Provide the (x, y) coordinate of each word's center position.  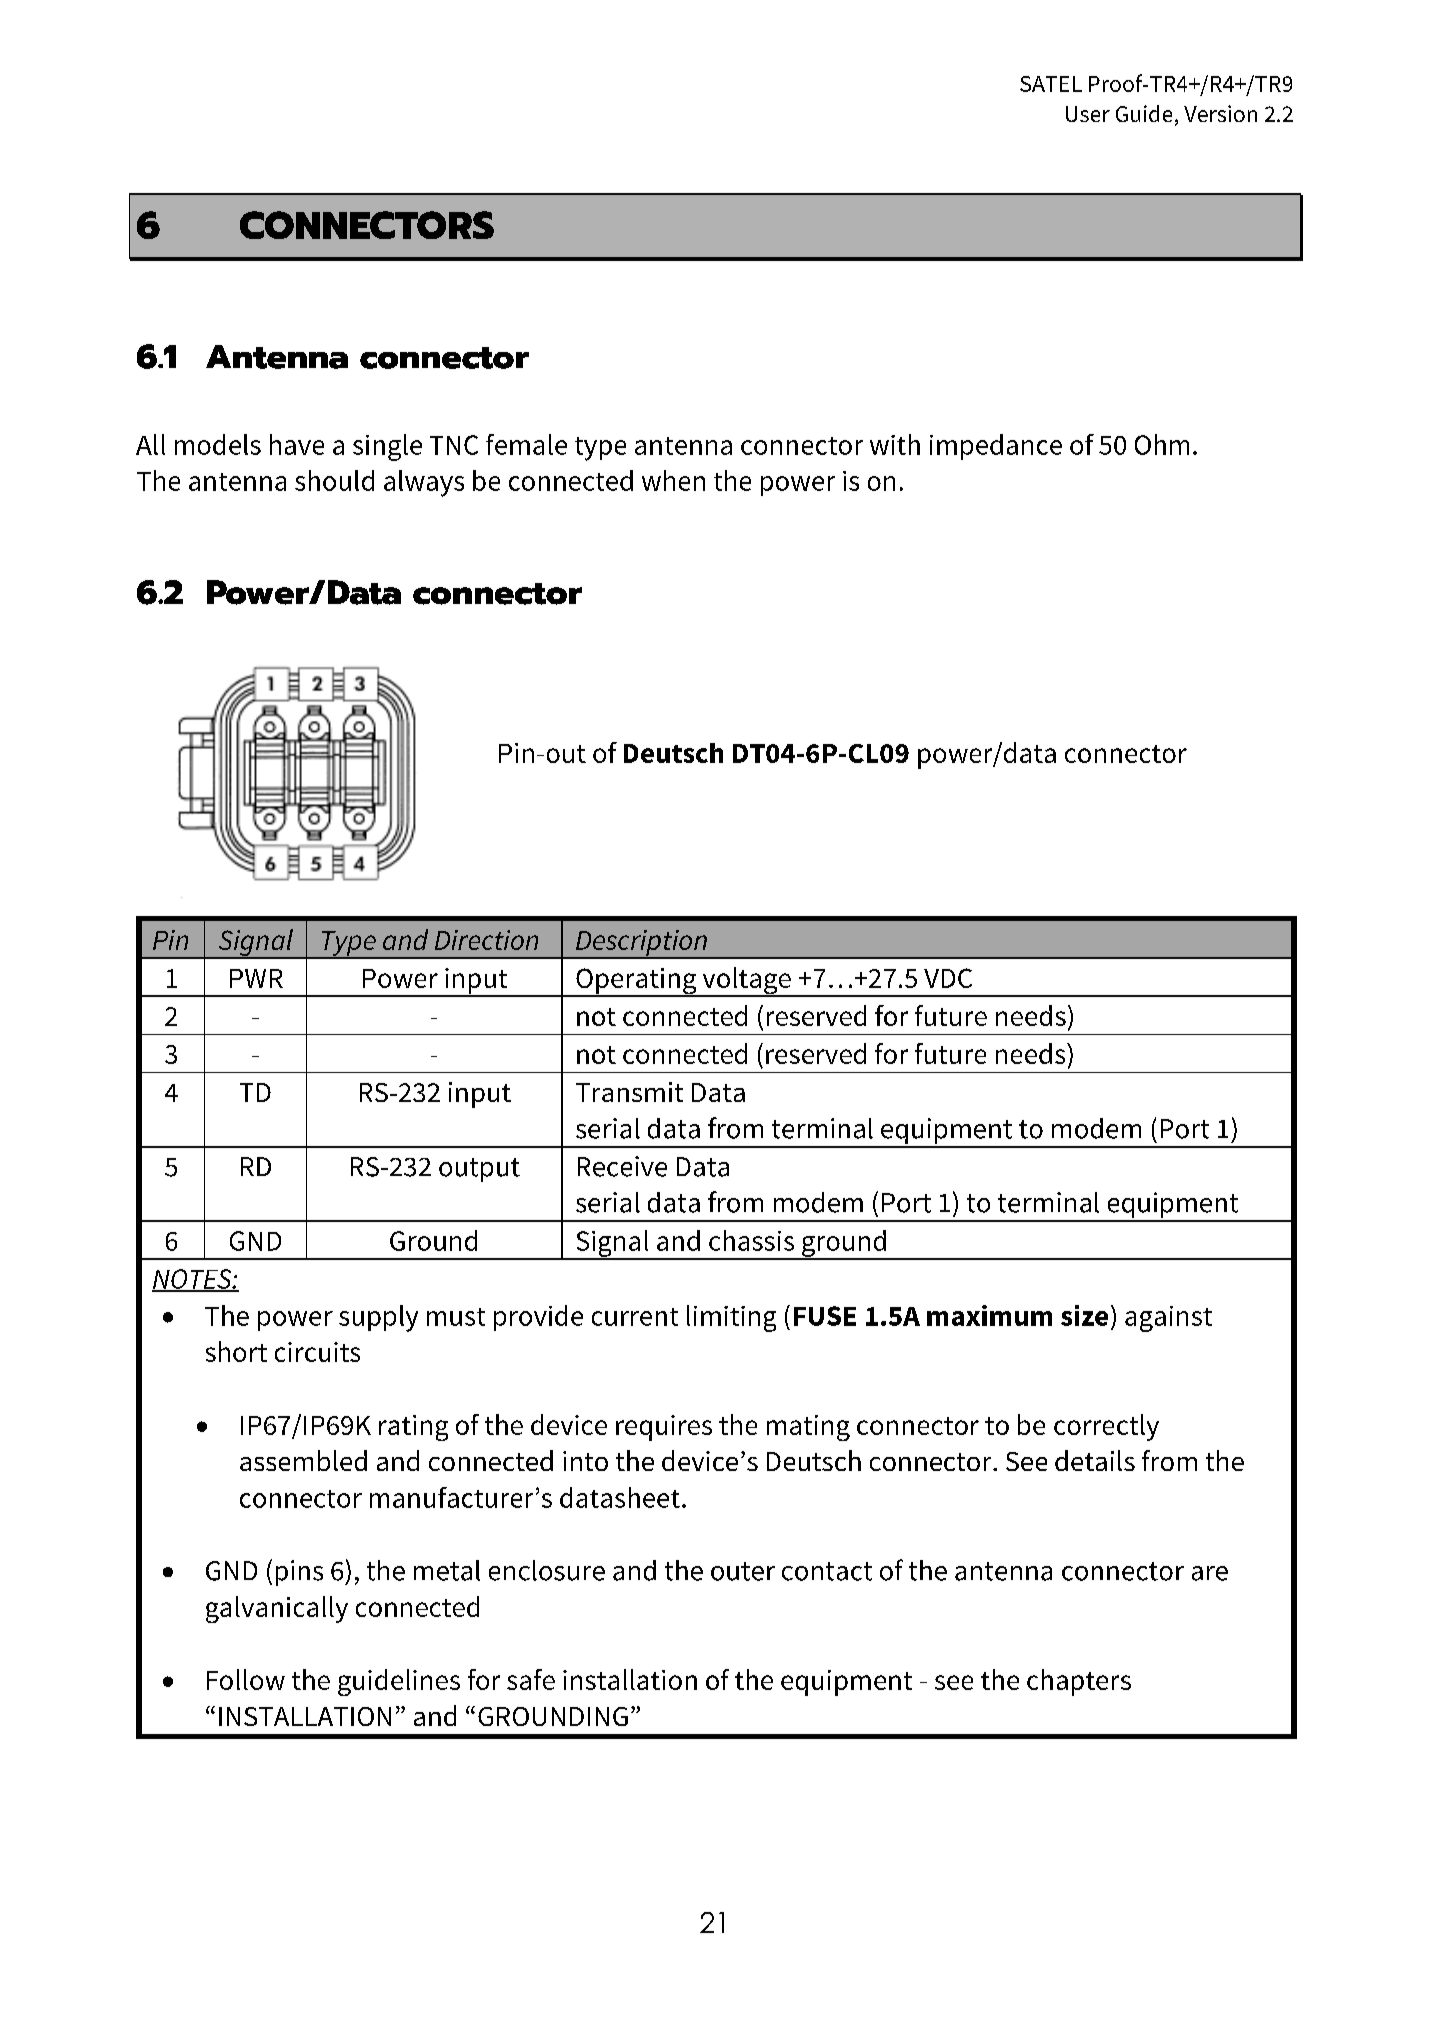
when (673, 480)
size (1084, 1315)
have (297, 444)
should (334, 480)
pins (299, 1573)
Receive (622, 1166)
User (1088, 114)
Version (1220, 113)
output (479, 1170)
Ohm (1162, 444)
